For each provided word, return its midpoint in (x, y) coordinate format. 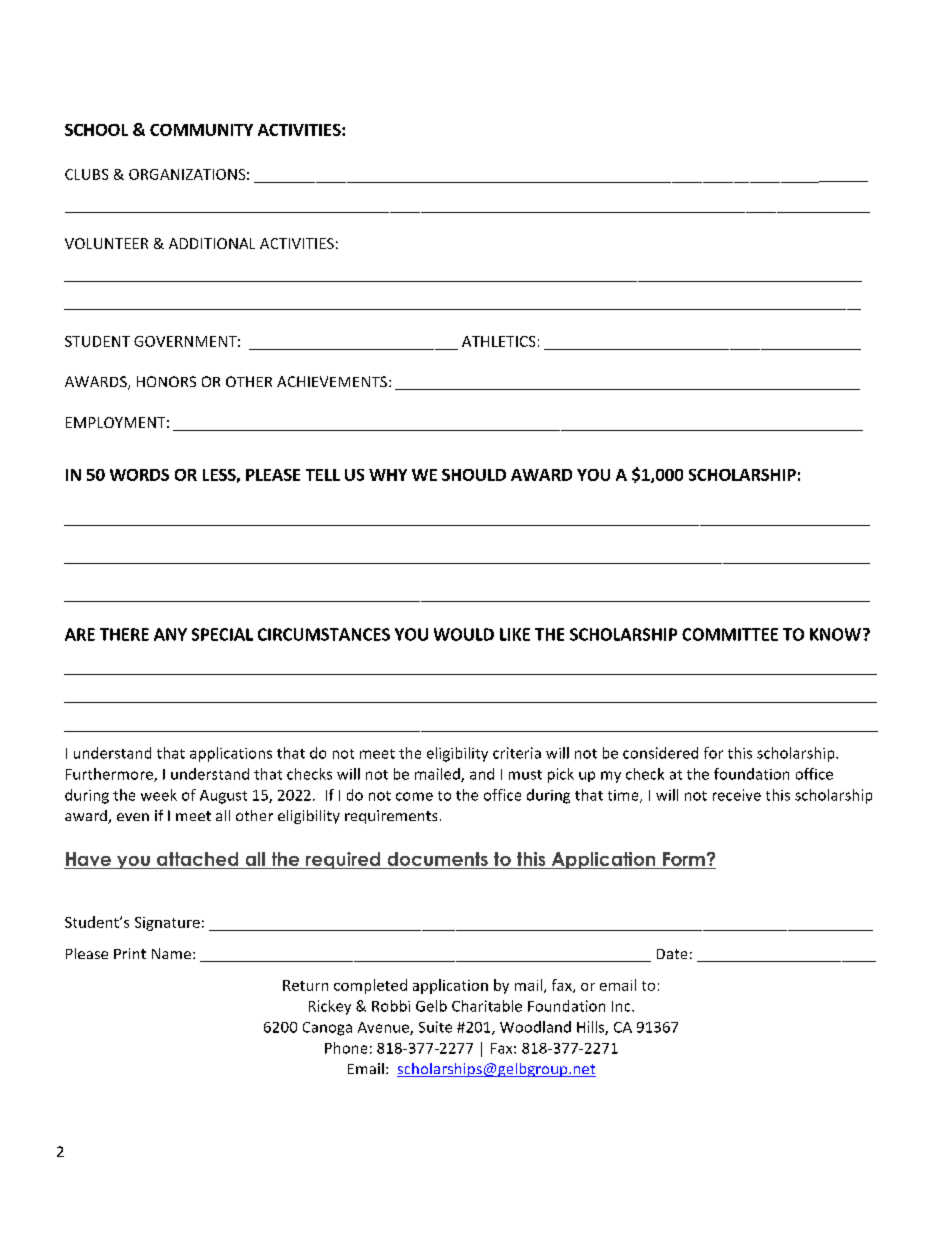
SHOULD (474, 475)
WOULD (464, 634)
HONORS (166, 381)
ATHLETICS (498, 341)
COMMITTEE (730, 634)
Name (171, 953)
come (414, 796)
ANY (170, 634)
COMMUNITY (201, 130)
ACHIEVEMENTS (333, 381)
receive (737, 795)
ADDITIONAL (212, 243)
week (159, 795)
